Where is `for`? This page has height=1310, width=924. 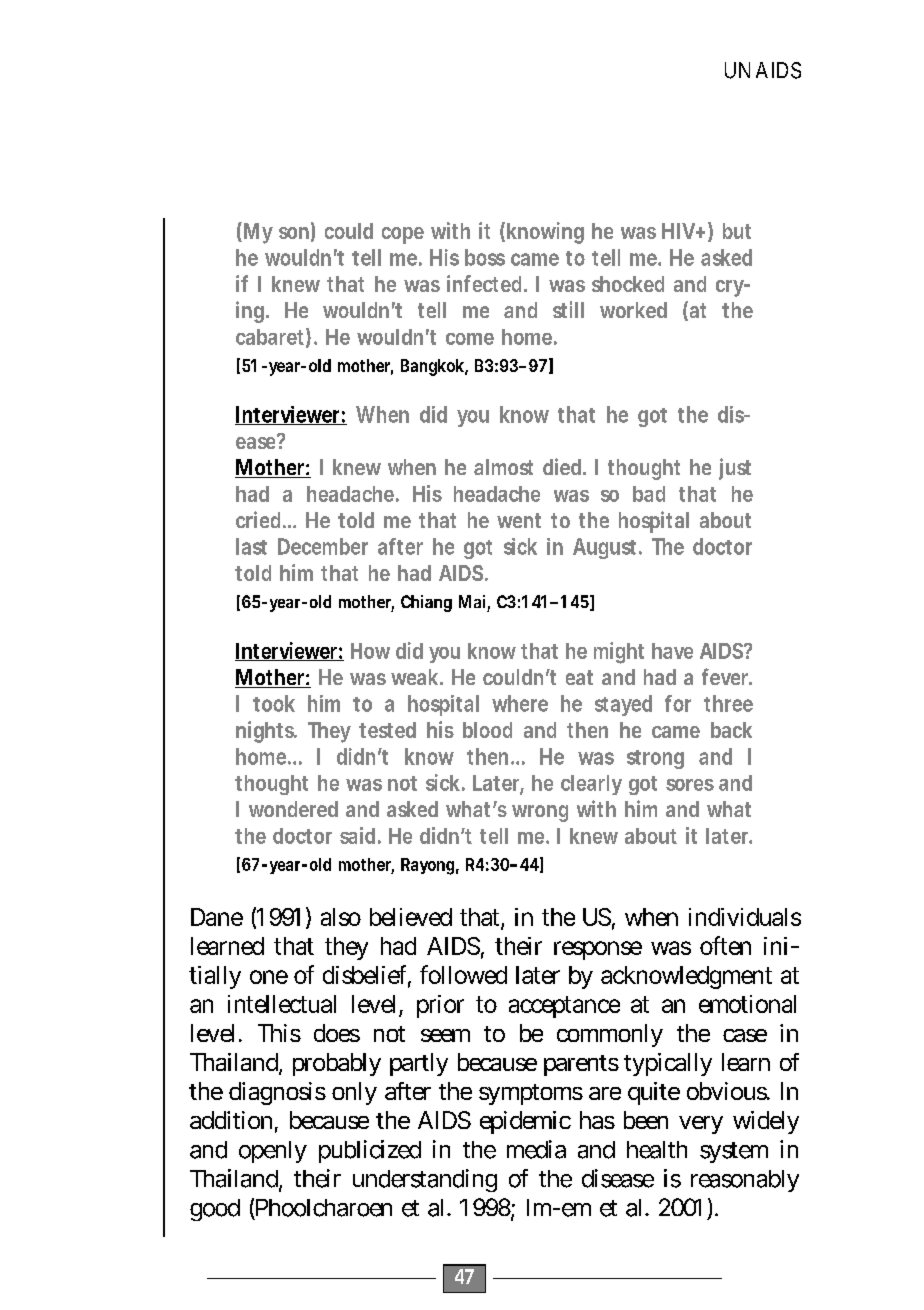
for is located at coordinates (678, 703).
